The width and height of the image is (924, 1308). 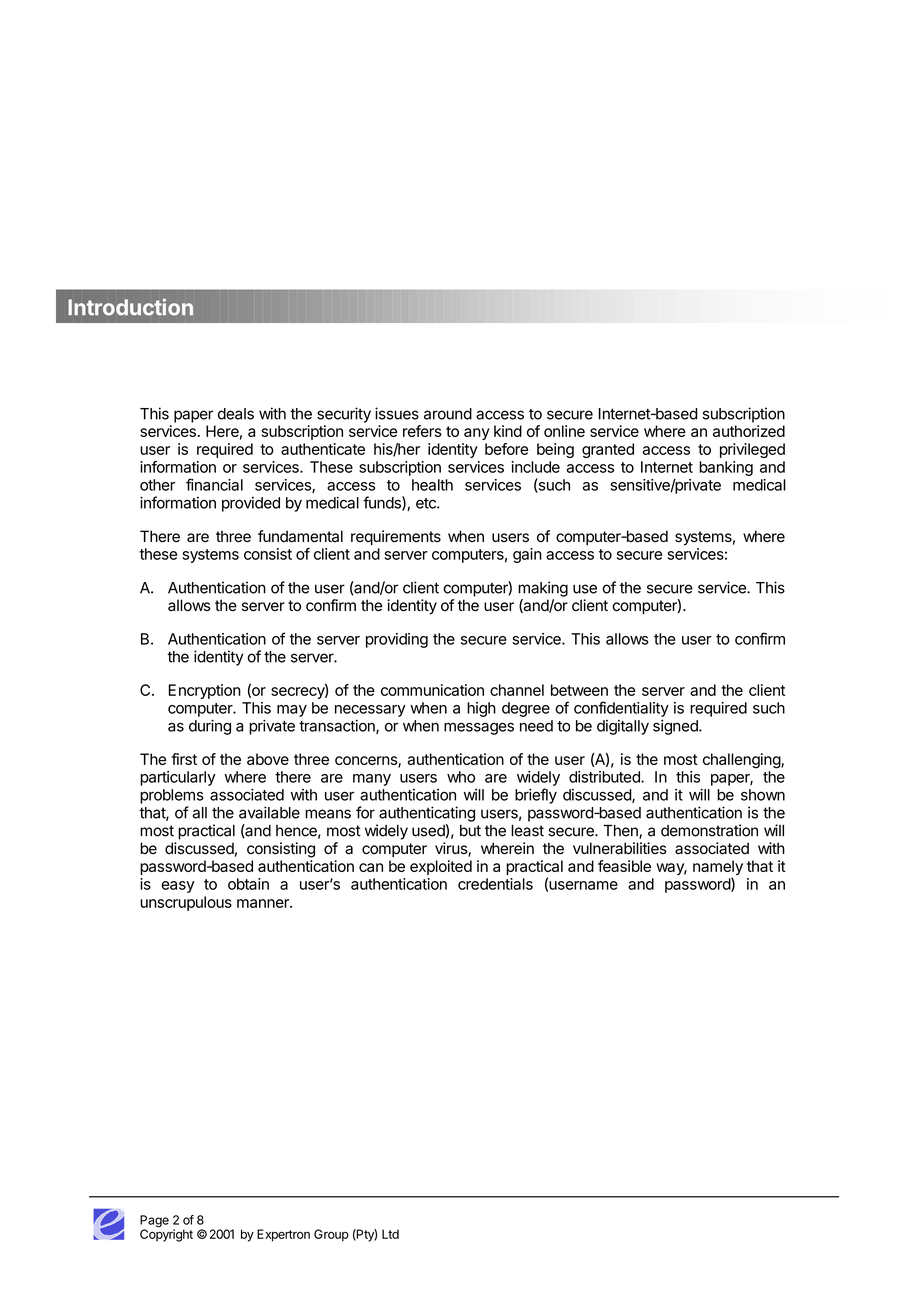 What do you see at coordinates (742, 761) in the image?
I see `challenging` at bounding box center [742, 761].
